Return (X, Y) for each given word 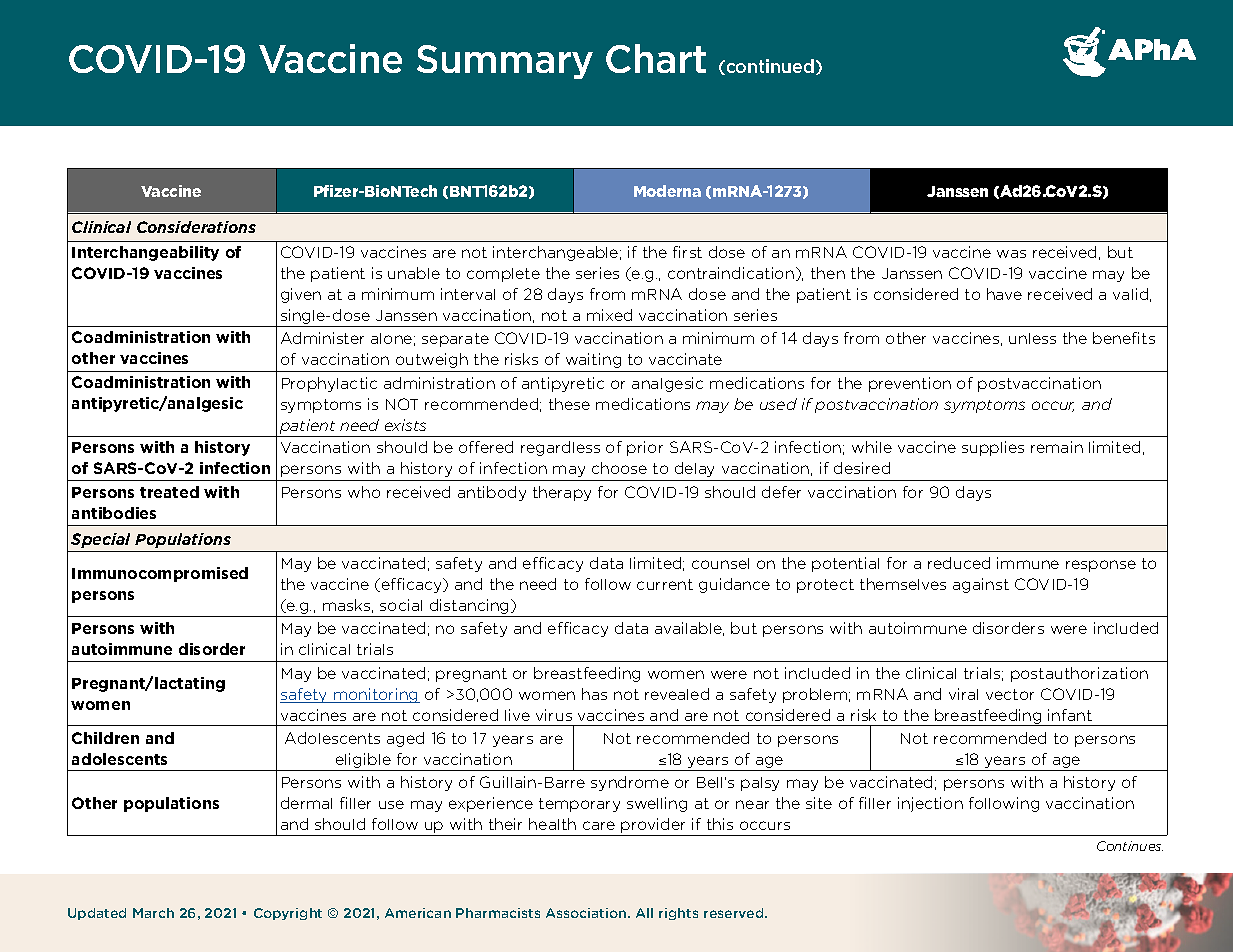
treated (169, 492)
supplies (993, 448)
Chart (656, 58)
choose (619, 468)
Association (587, 913)
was (1011, 254)
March (153, 913)
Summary (505, 62)
